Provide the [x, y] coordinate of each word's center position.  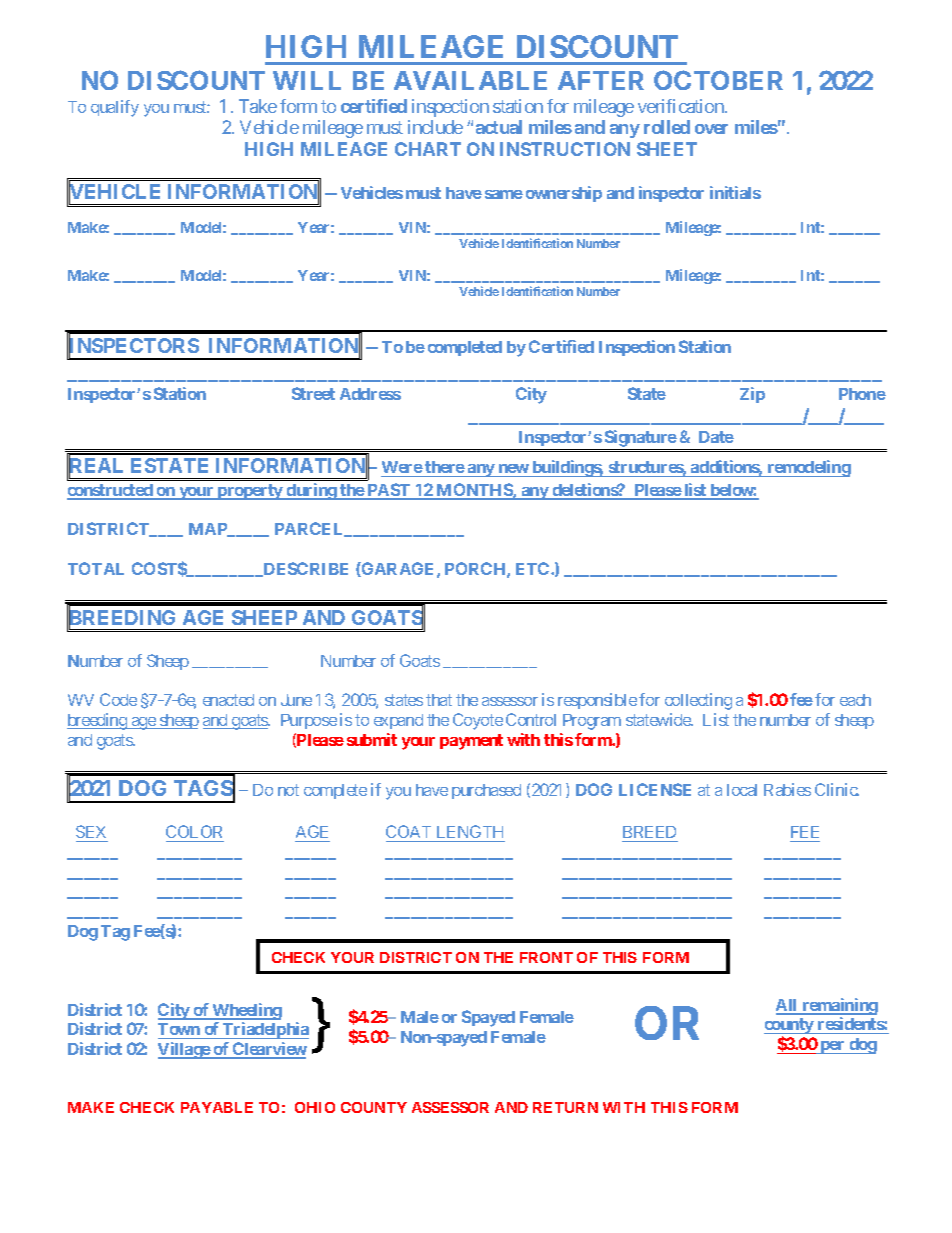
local [742, 790]
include [435, 127]
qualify [115, 108]
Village [184, 1050]
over [711, 129]
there [444, 469]
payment [471, 742]
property [250, 492]
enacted [228, 700]
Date [716, 437]
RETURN [565, 1107]
